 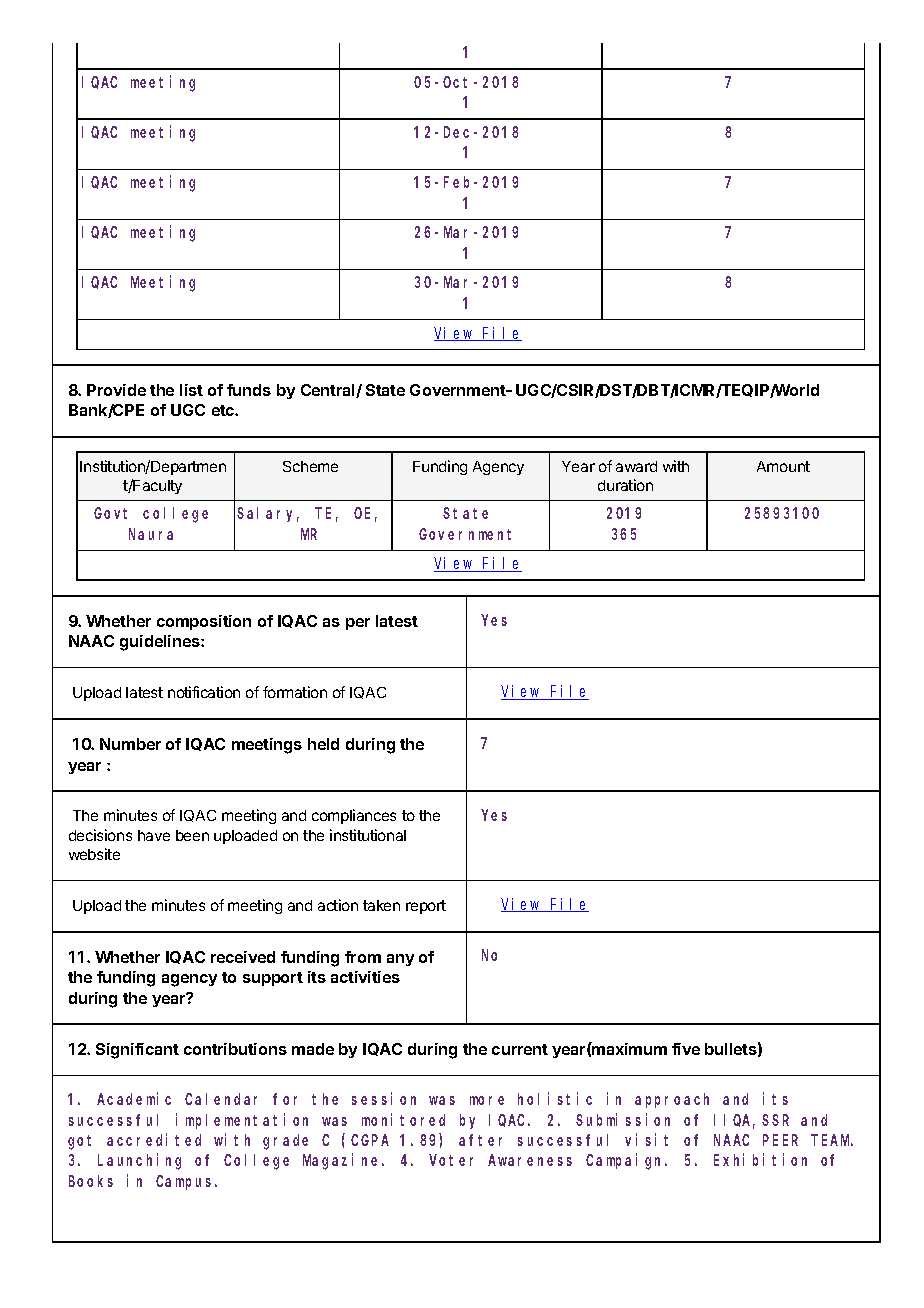 What do you see at coordinates (130, 744) in the document?
I see `Number` at bounding box center [130, 744].
